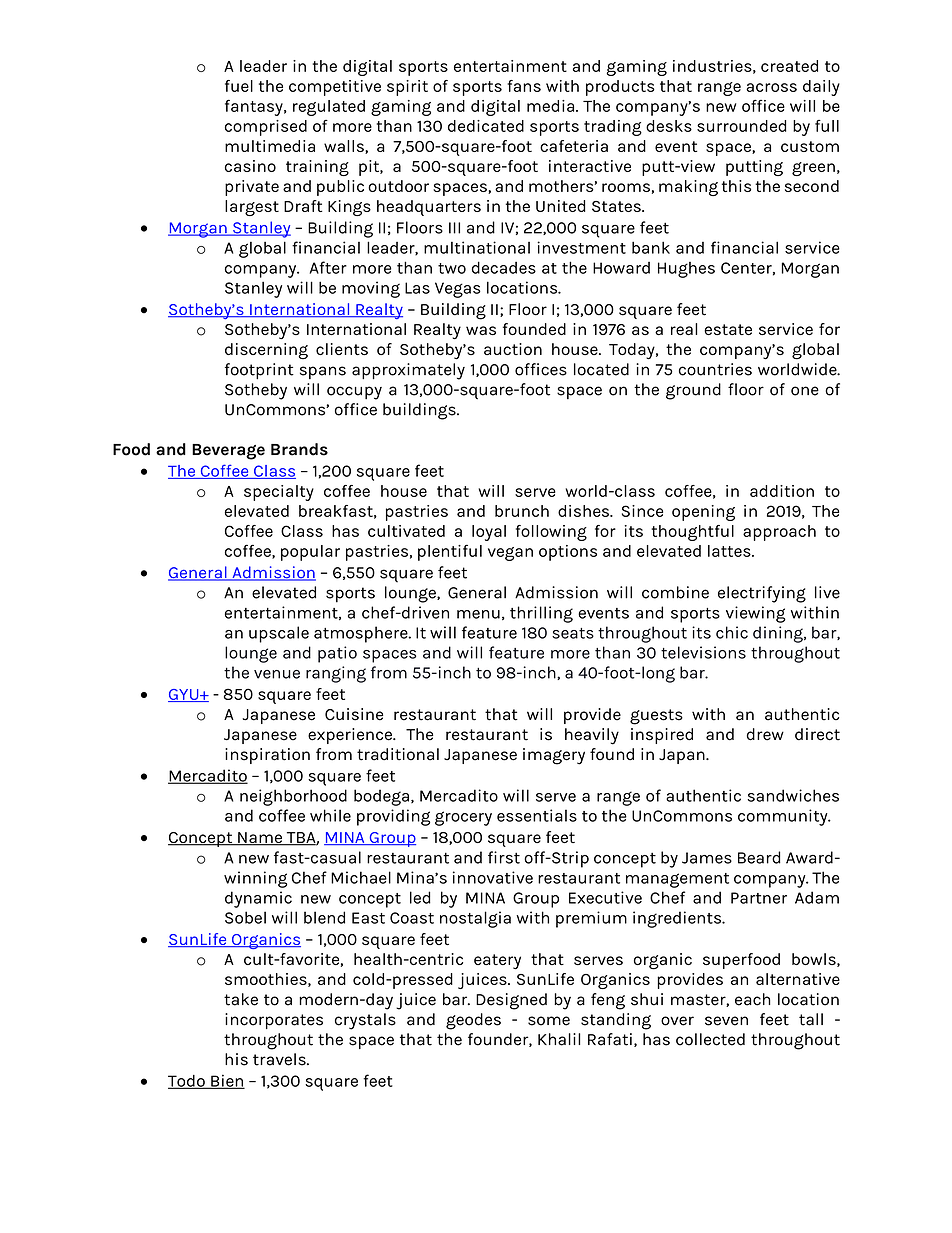 This image has width=952, height=1233. What do you see at coordinates (510, 554) in the image?
I see `vegan` at bounding box center [510, 554].
